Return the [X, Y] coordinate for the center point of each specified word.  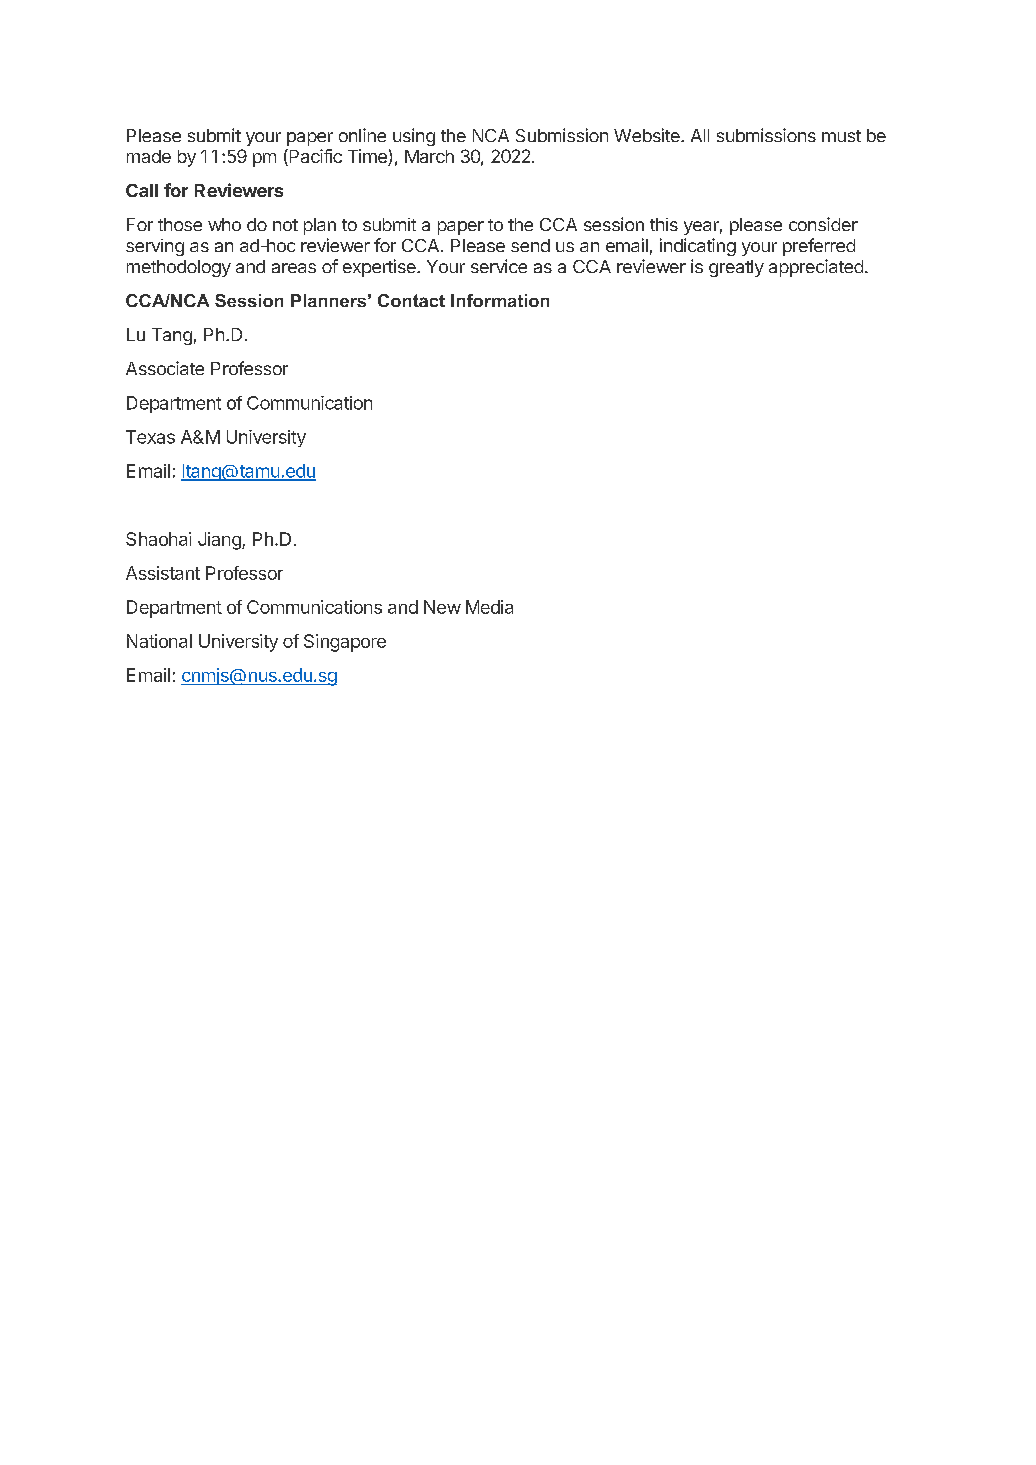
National [159, 641]
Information [500, 300]
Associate [165, 368]
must [841, 136]
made [149, 156]
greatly [736, 268]
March [429, 156]
